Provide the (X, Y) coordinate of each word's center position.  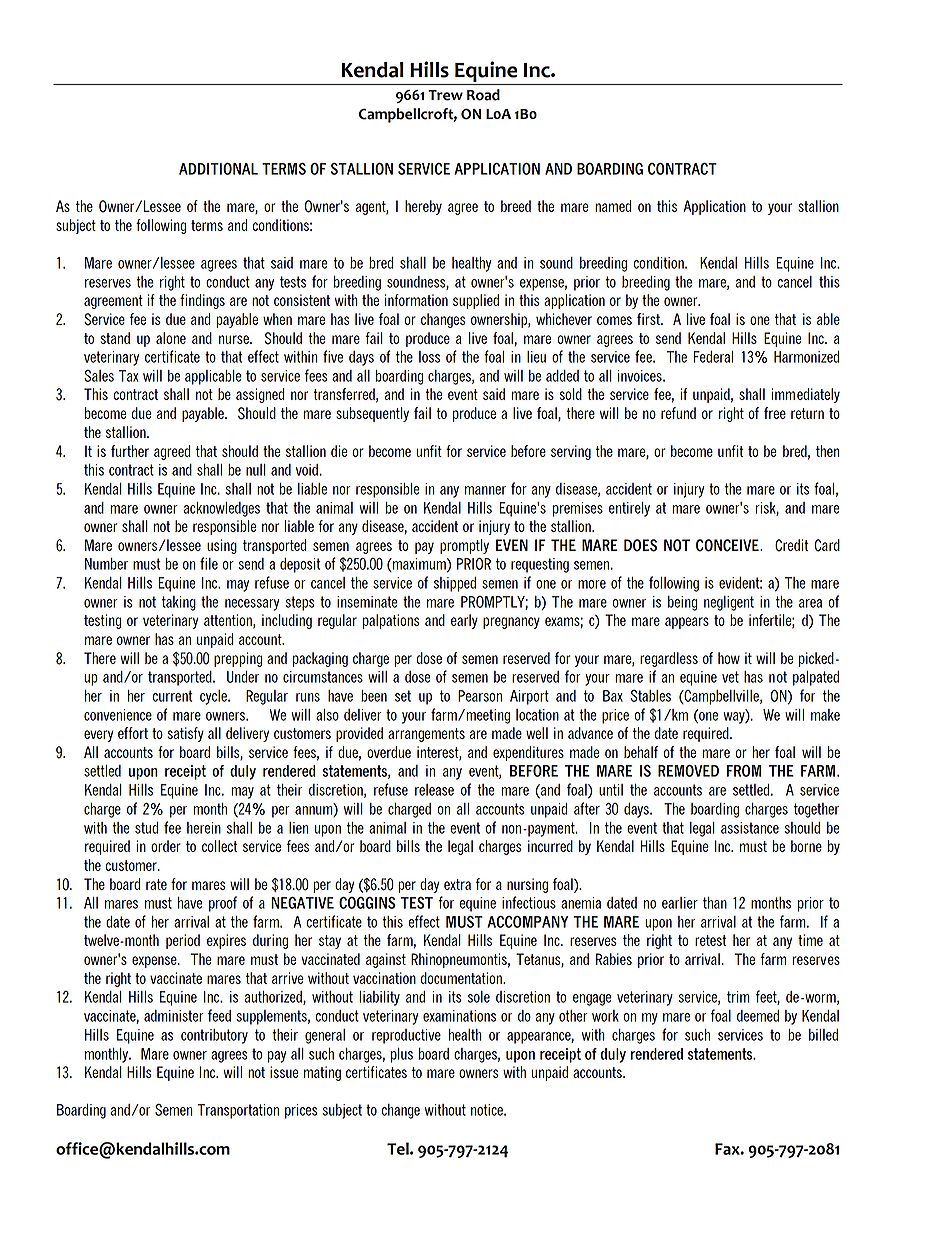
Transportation (238, 1111)
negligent (729, 603)
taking (179, 603)
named (613, 206)
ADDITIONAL (218, 169)
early (464, 621)
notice (488, 1110)
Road (483, 95)
